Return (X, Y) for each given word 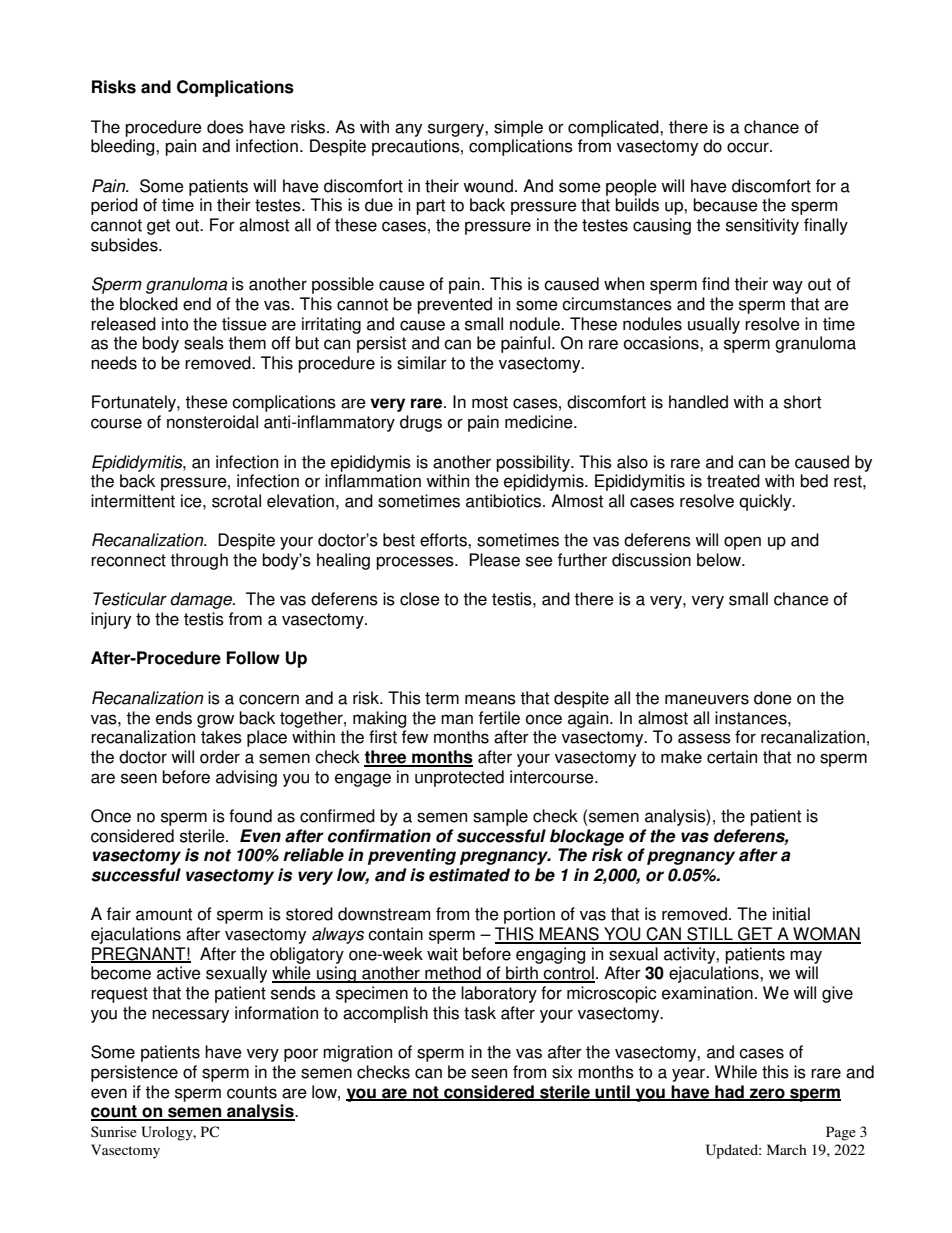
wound (488, 186)
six (562, 1072)
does (225, 127)
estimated (469, 875)
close (420, 599)
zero (767, 1094)
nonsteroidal (212, 422)
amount (164, 914)
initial (791, 914)
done (773, 698)
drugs (421, 423)
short (802, 402)
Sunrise (114, 1131)
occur (749, 147)
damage (203, 600)
